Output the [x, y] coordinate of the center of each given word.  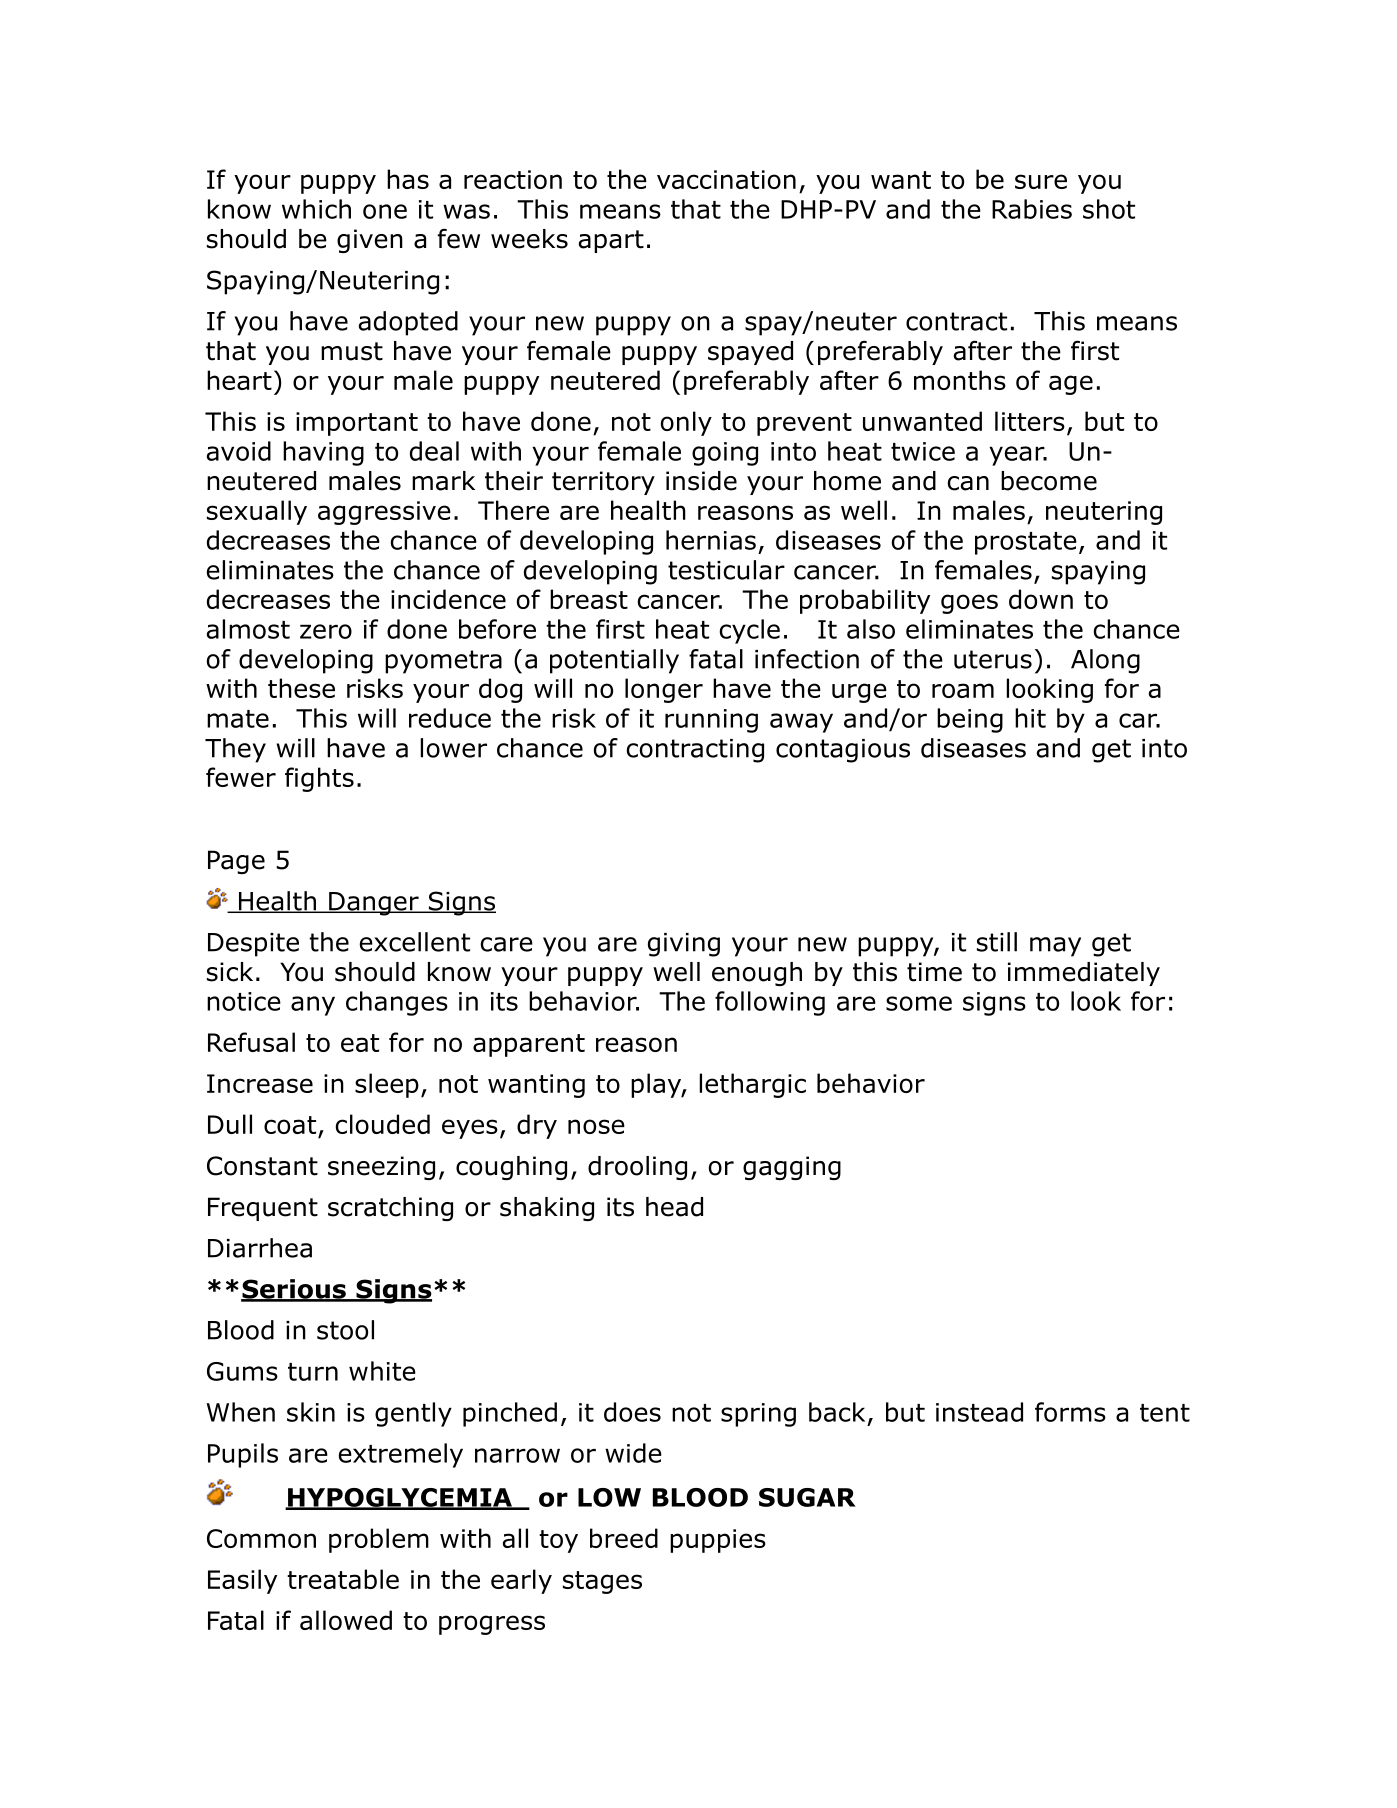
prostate [1026, 543]
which [316, 209]
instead [979, 1412]
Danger [374, 904]
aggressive [384, 513]
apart [611, 241]
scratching [390, 1209]
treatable [343, 1579]
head [674, 1207]
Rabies [1032, 209]
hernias [711, 540]
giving [684, 945]
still [997, 942]
